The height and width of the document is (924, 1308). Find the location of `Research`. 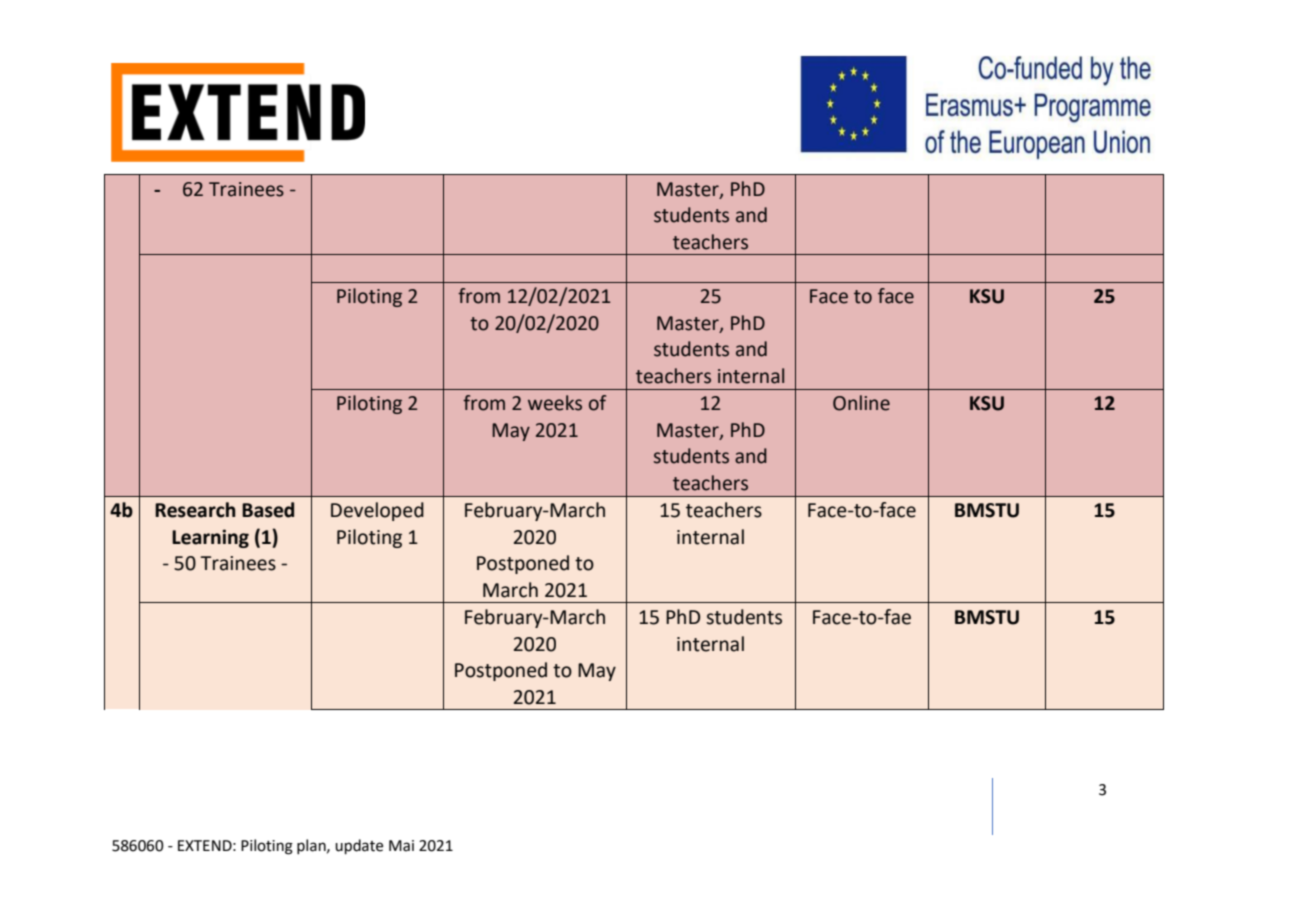

Research is located at coordinates (195, 510).
